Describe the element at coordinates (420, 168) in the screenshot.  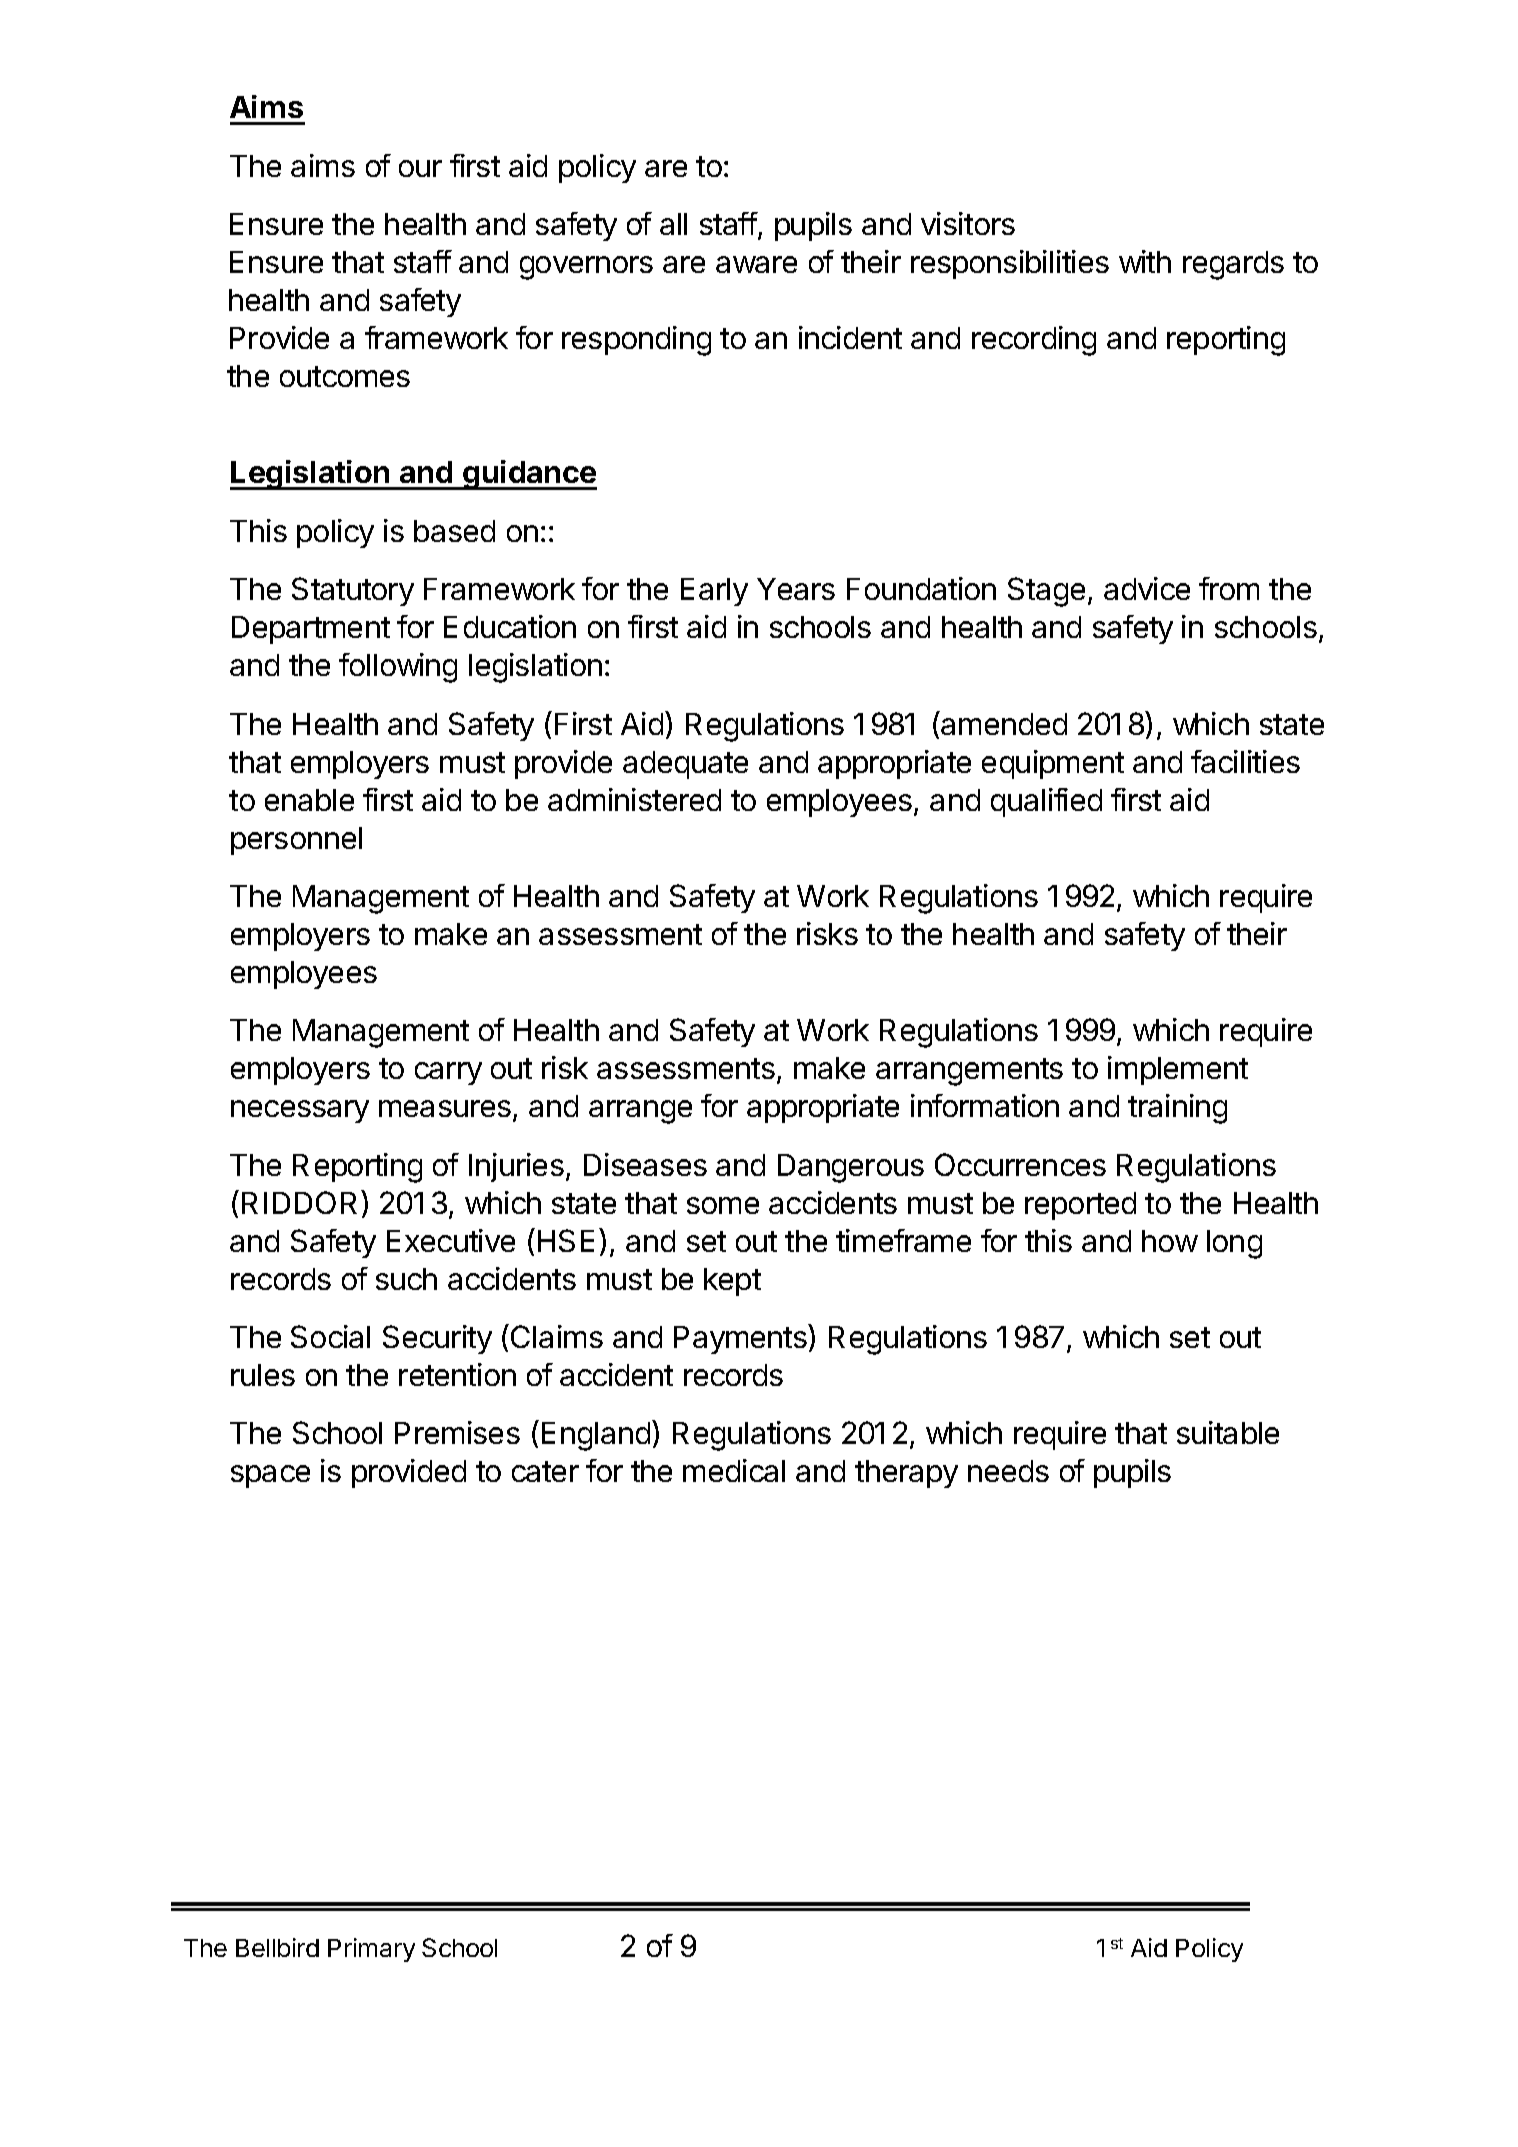
I see `our` at that location.
